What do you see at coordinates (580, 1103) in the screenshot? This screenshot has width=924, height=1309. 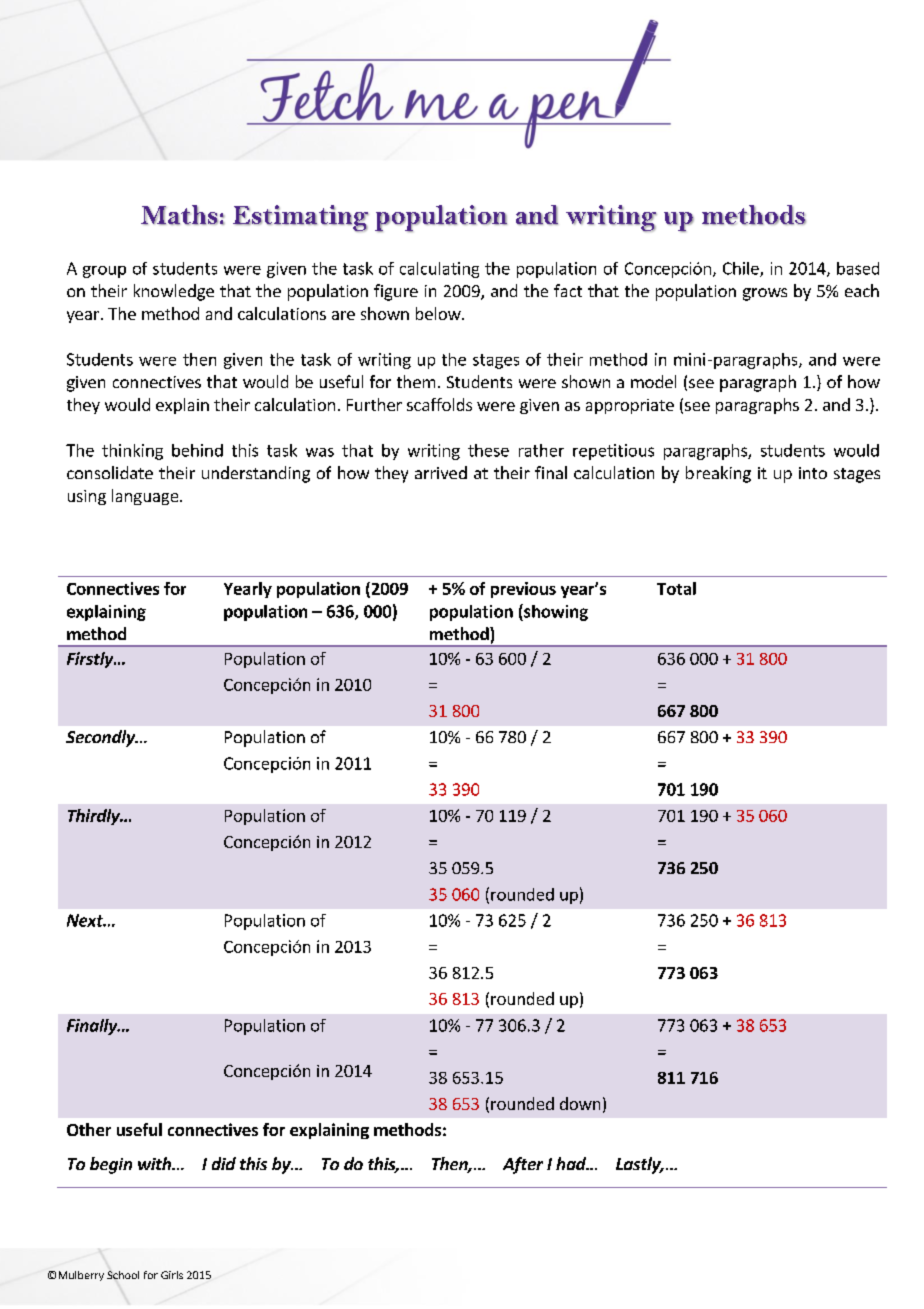 I see `down` at bounding box center [580, 1103].
